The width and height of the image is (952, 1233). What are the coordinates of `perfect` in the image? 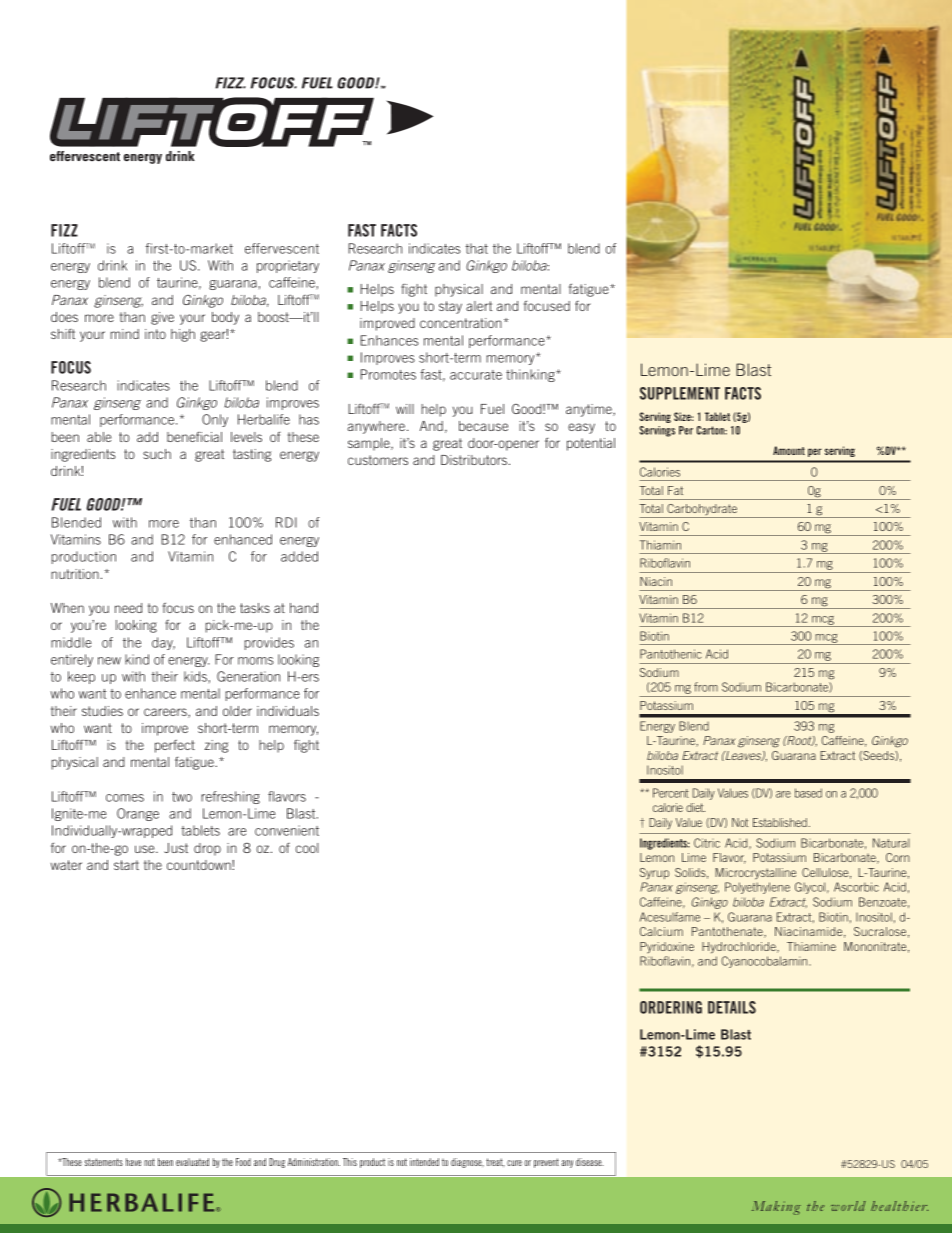 It's located at (175, 746).
